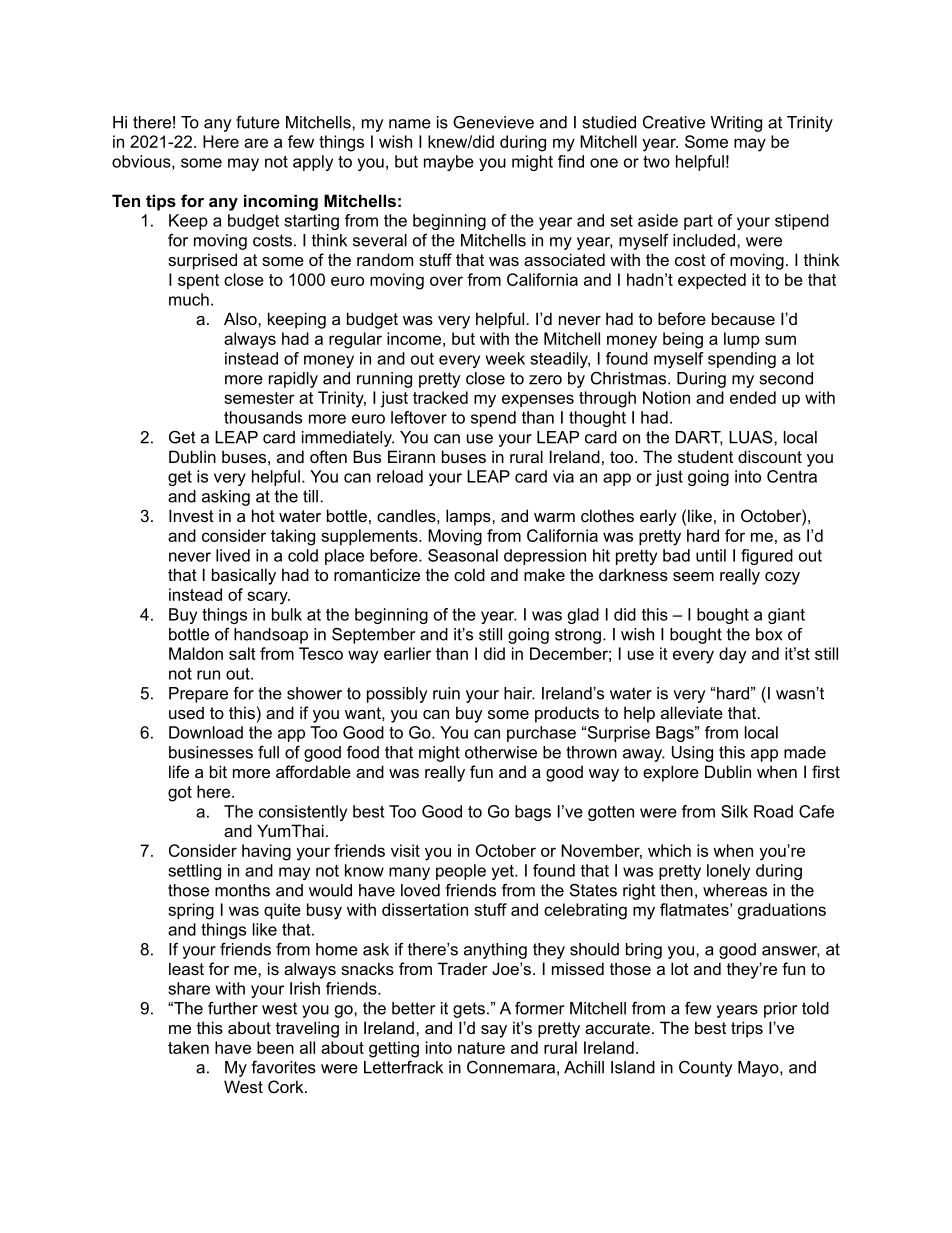  Describe the element at coordinates (493, 122) in the image. I see `Genevieve` at that location.
